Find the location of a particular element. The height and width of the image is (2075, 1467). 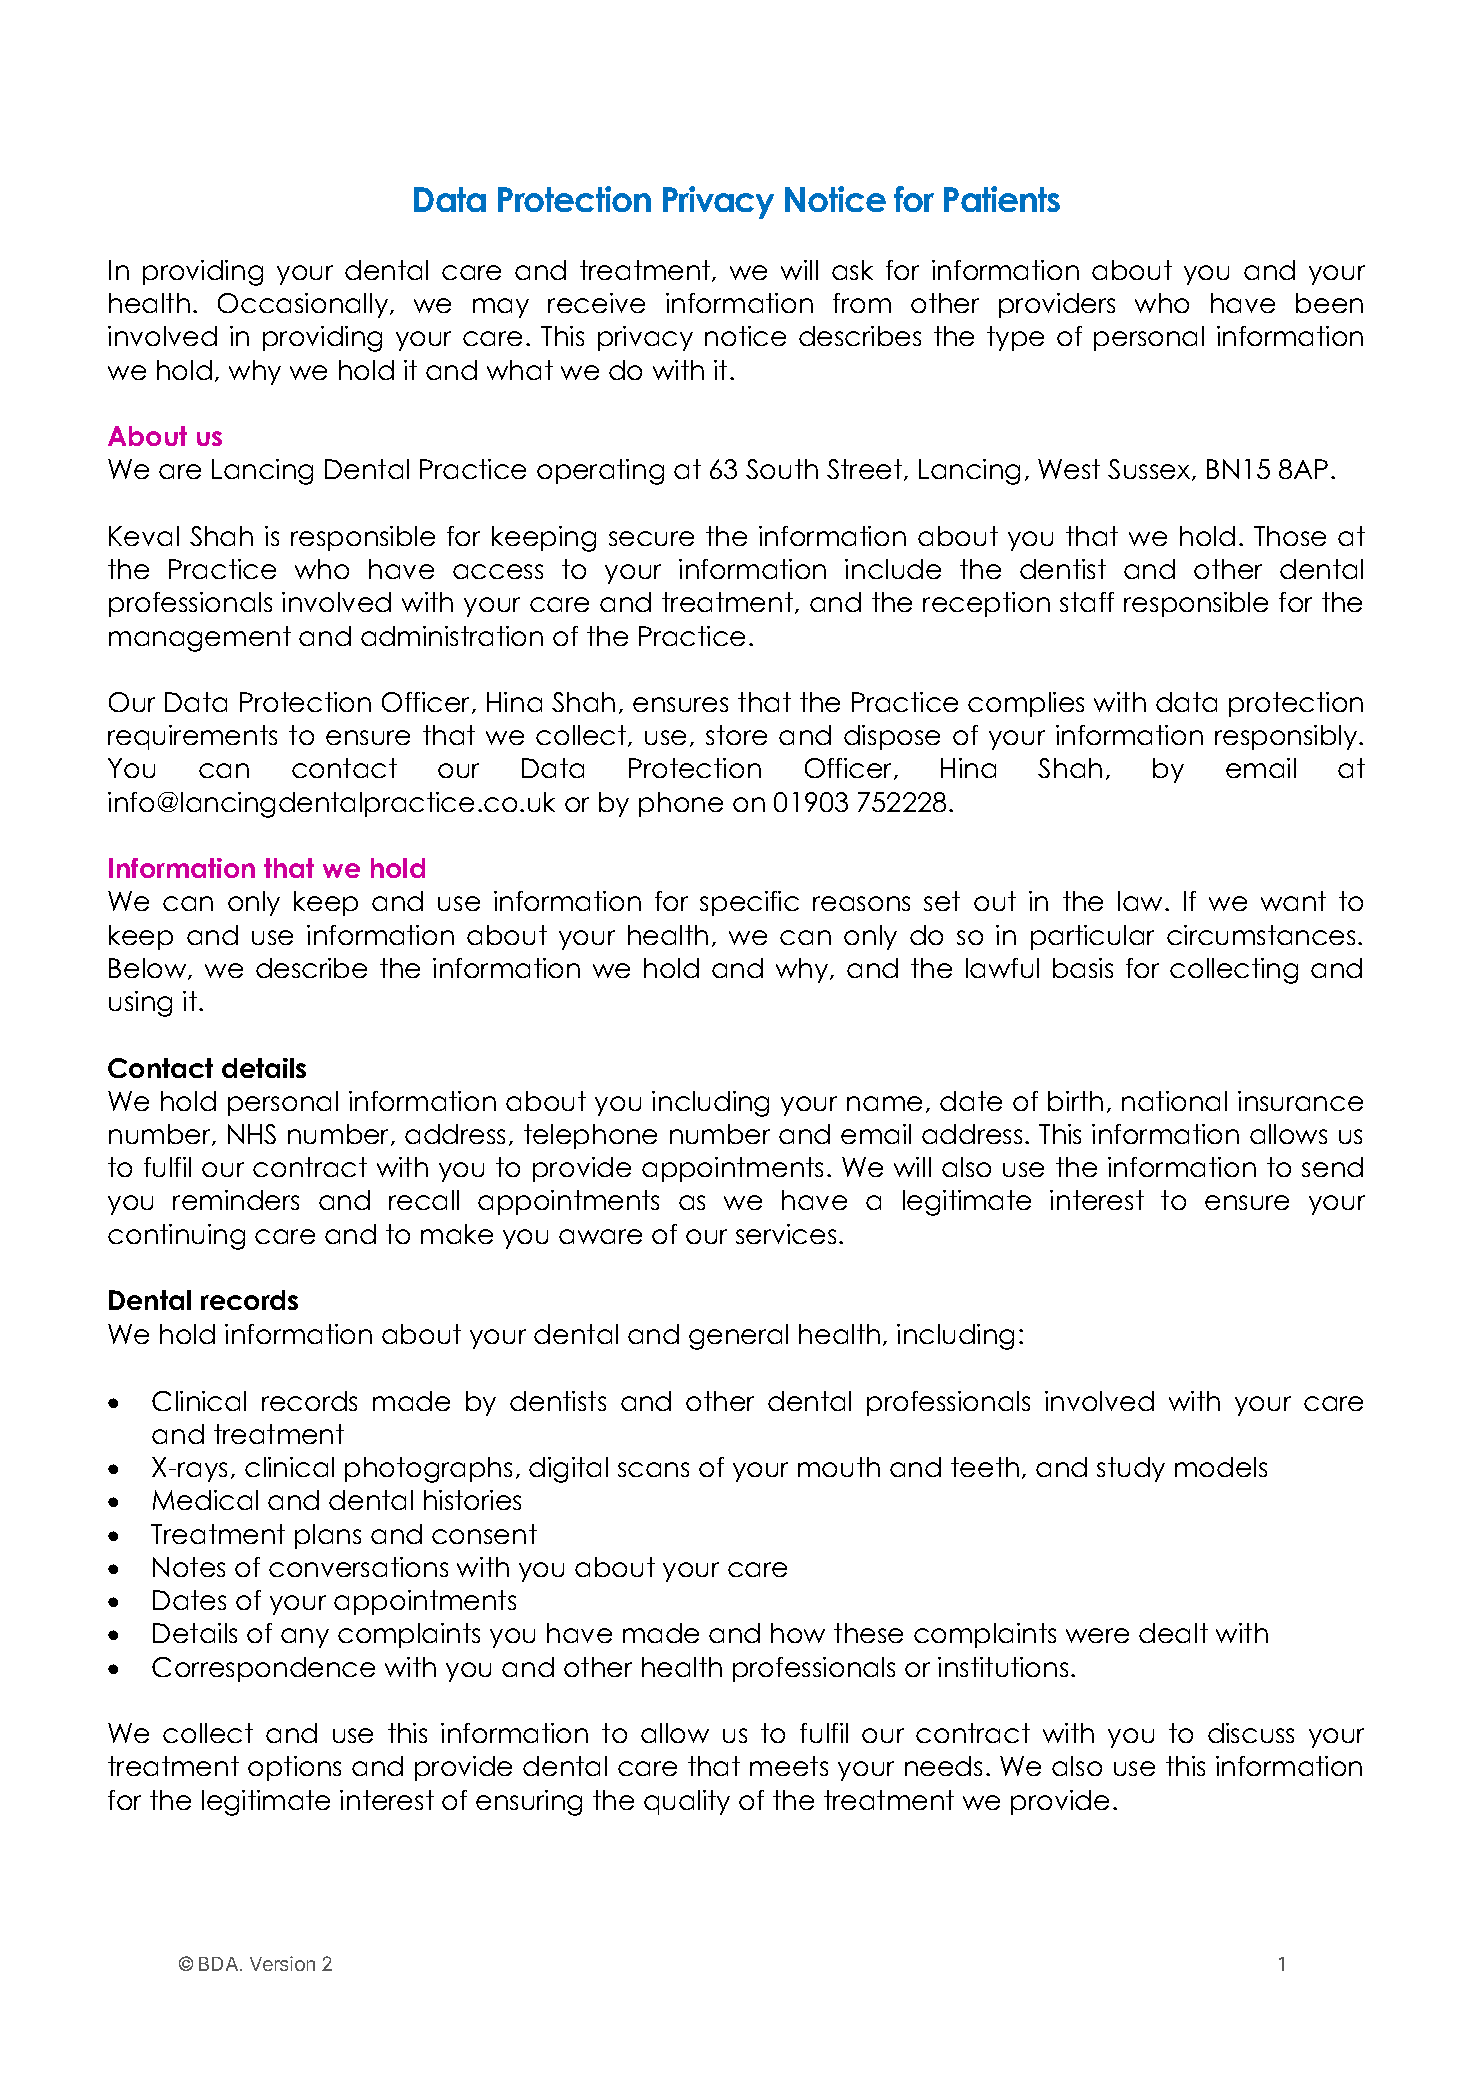

Occasionally is located at coordinates (304, 305).
